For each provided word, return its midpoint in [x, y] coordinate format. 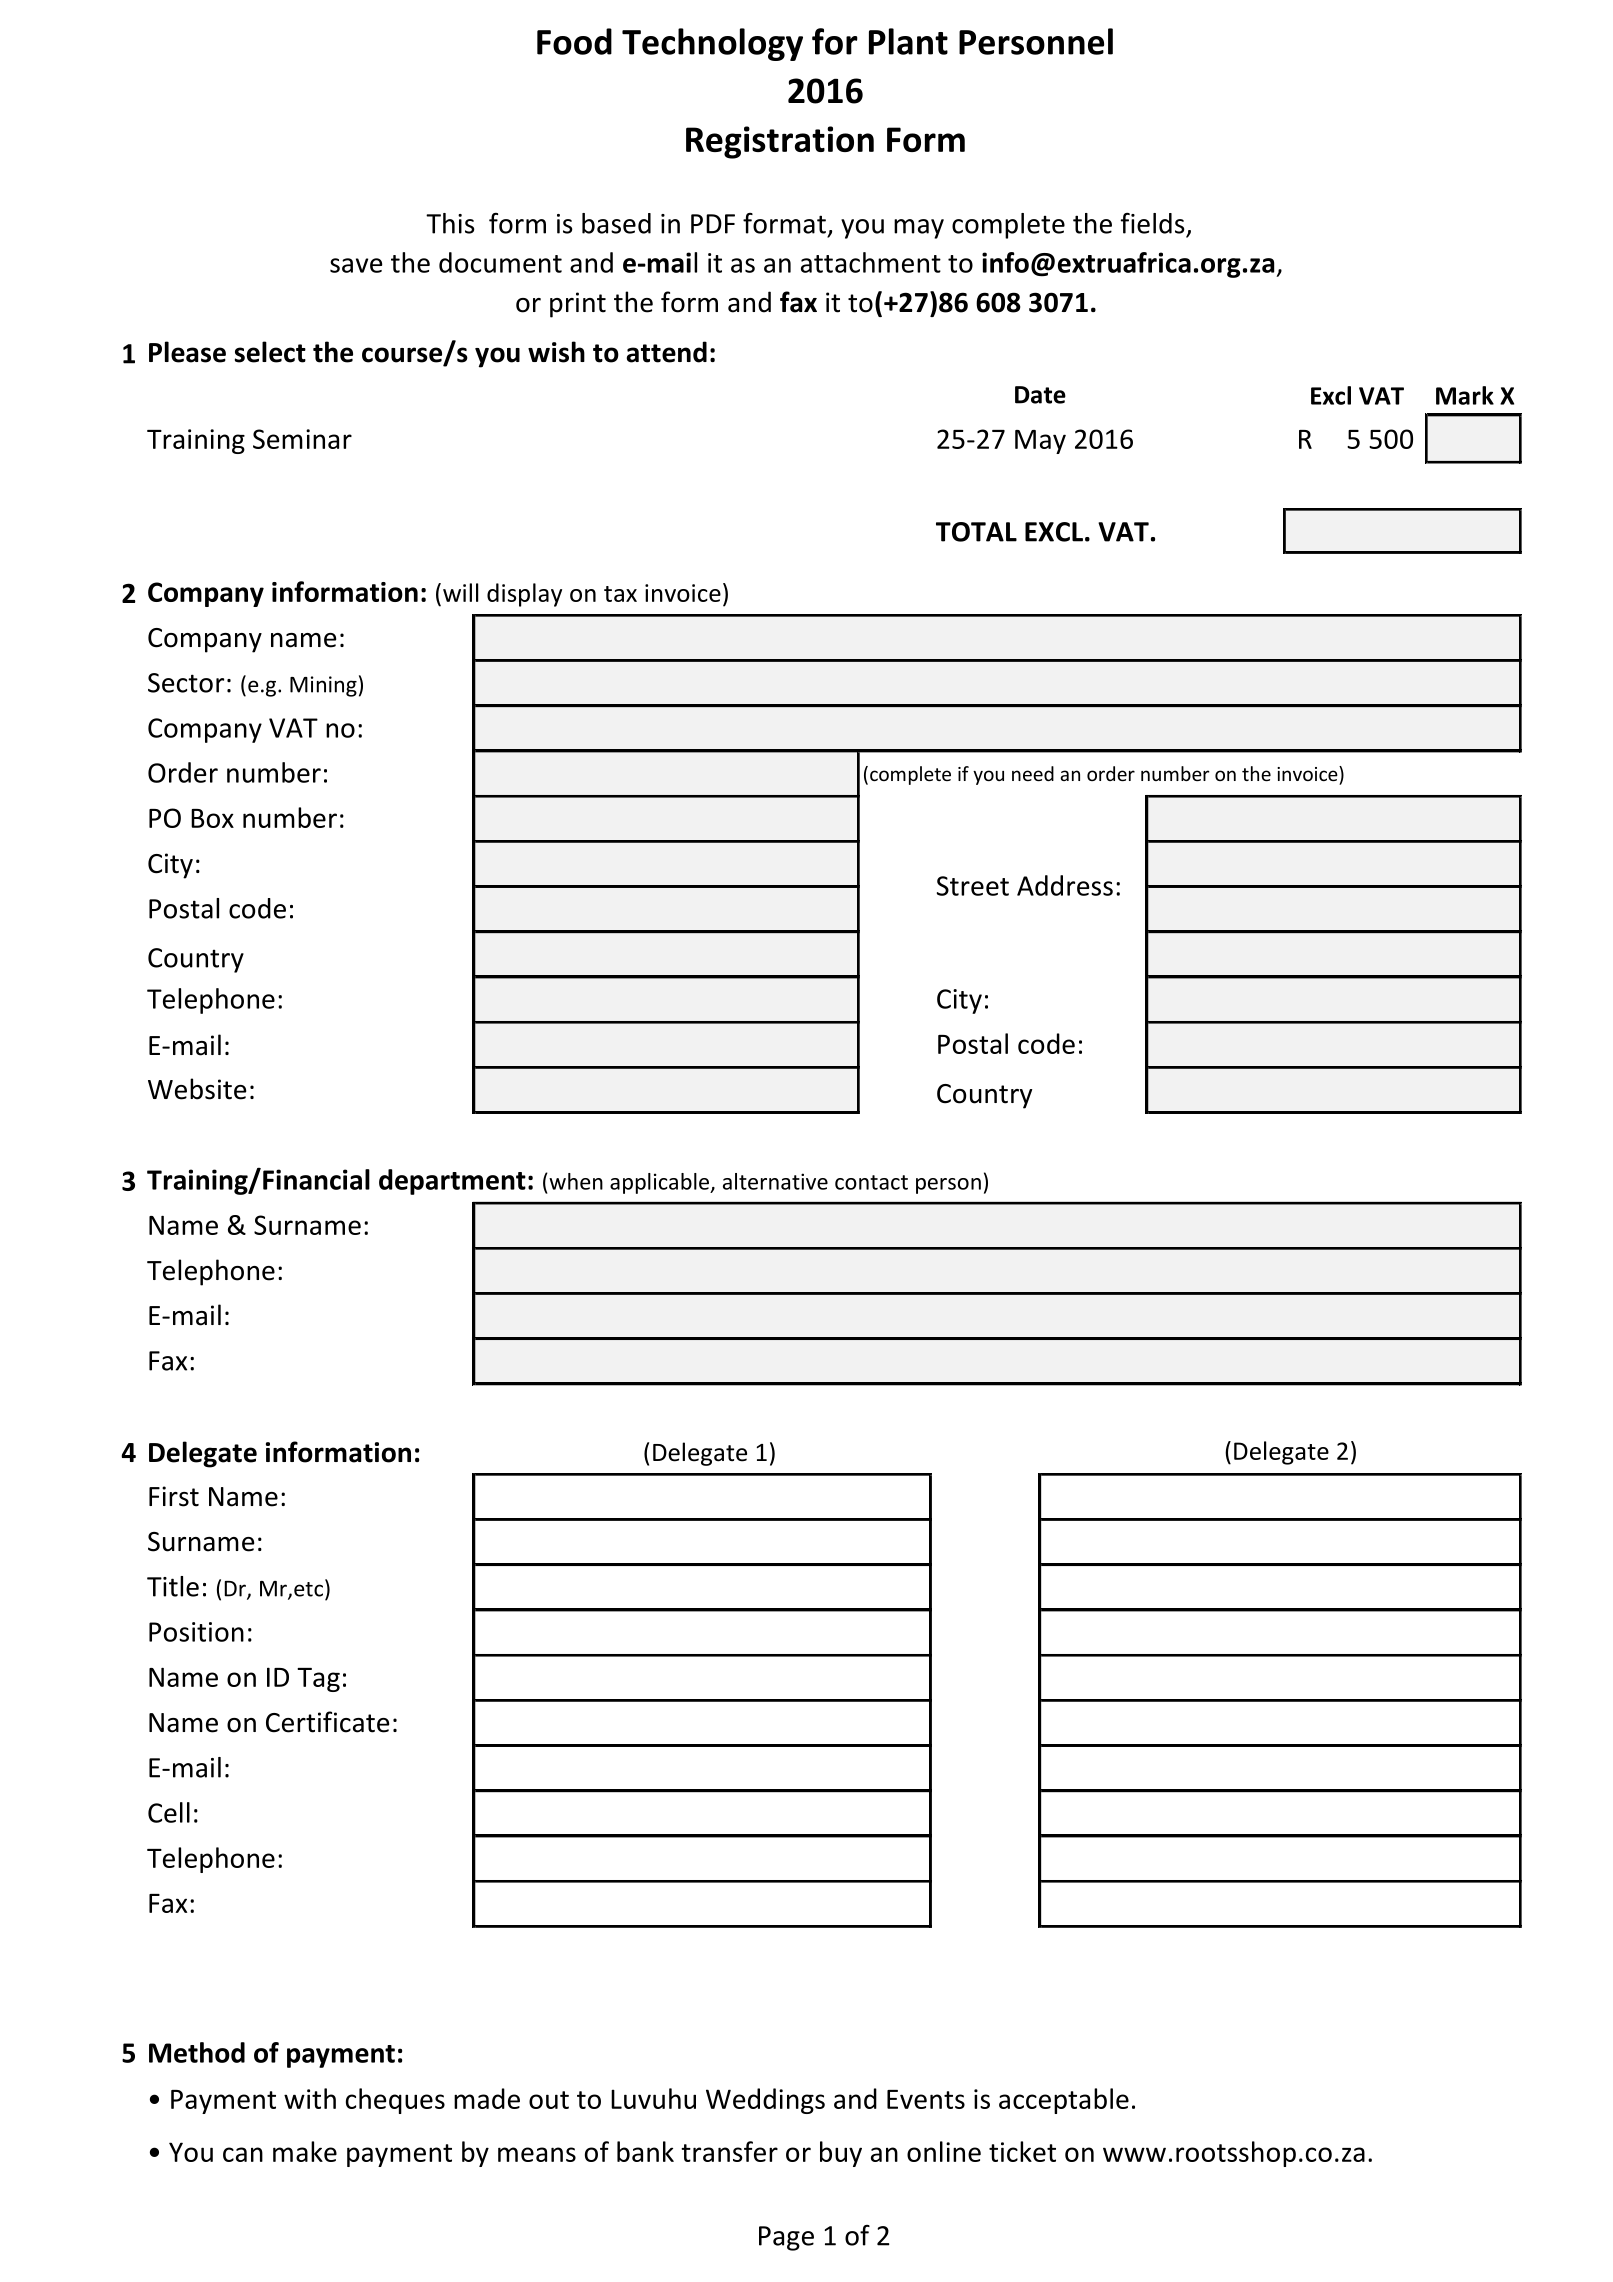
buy [841, 2154]
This [450, 223]
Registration [780, 142]
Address [1065, 885]
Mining [323, 686]
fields [1153, 223]
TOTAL [976, 532]
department [452, 1182]
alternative [775, 1181]
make [305, 2151]
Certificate [327, 1722]
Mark [1465, 395]
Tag [318, 1680]
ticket [1022, 2151]
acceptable [1064, 2101]
